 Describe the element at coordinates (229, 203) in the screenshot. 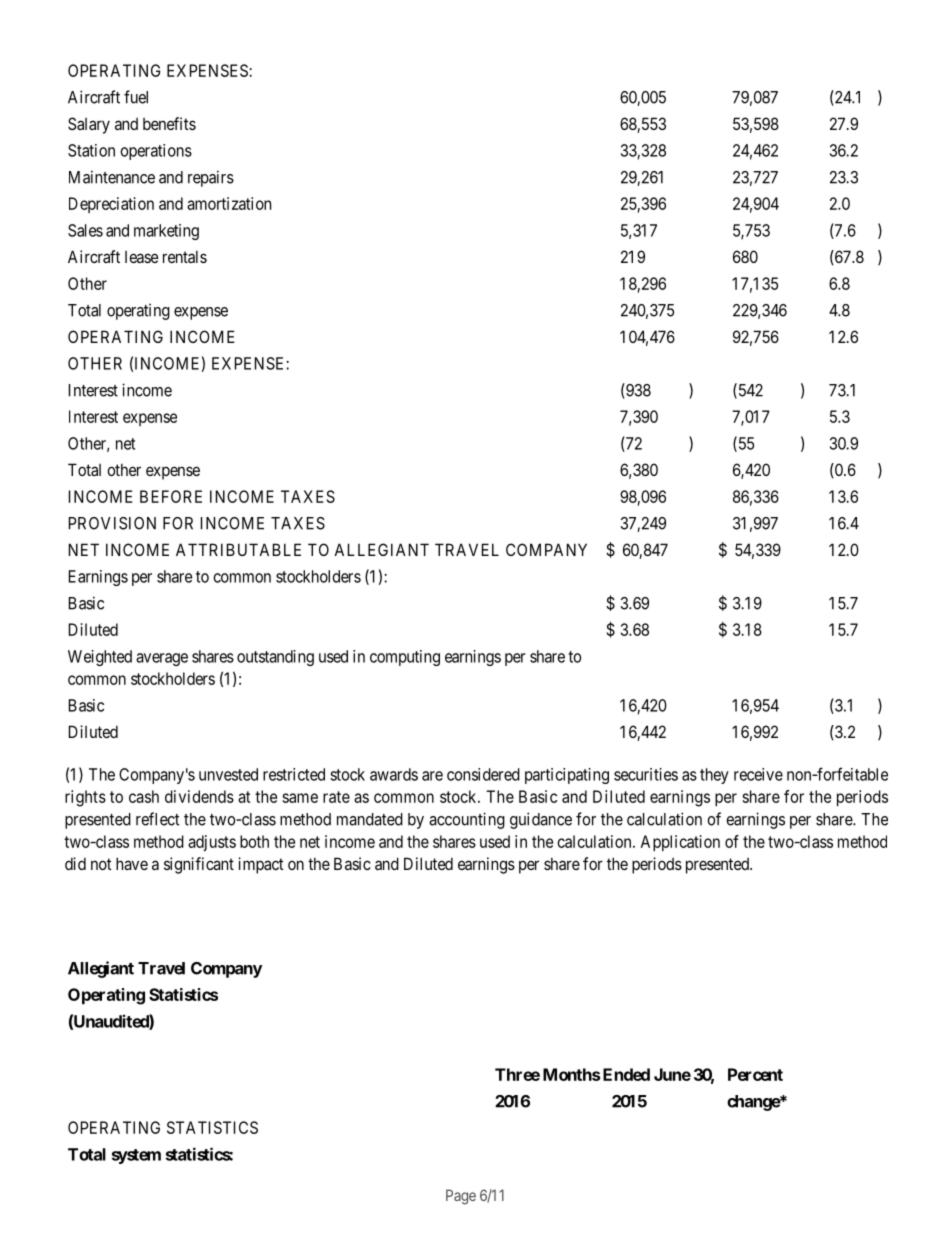

I see `amortization` at that location.
